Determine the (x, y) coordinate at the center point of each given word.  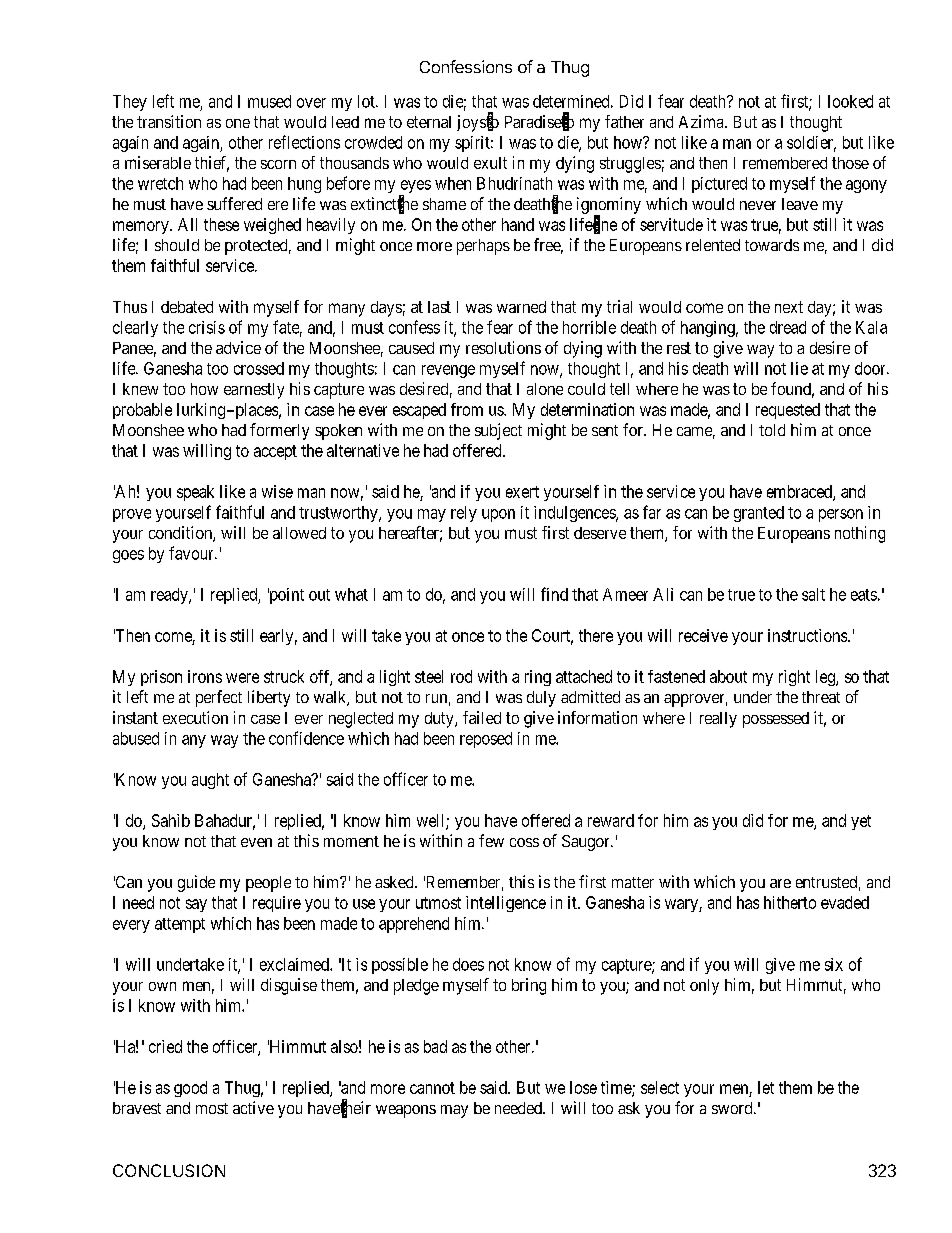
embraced (800, 492)
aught (210, 781)
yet (861, 822)
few (491, 840)
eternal (429, 122)
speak (195, 493)
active (253, 1107)
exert (522, 492)
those (850, 163)
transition (169, 121)
